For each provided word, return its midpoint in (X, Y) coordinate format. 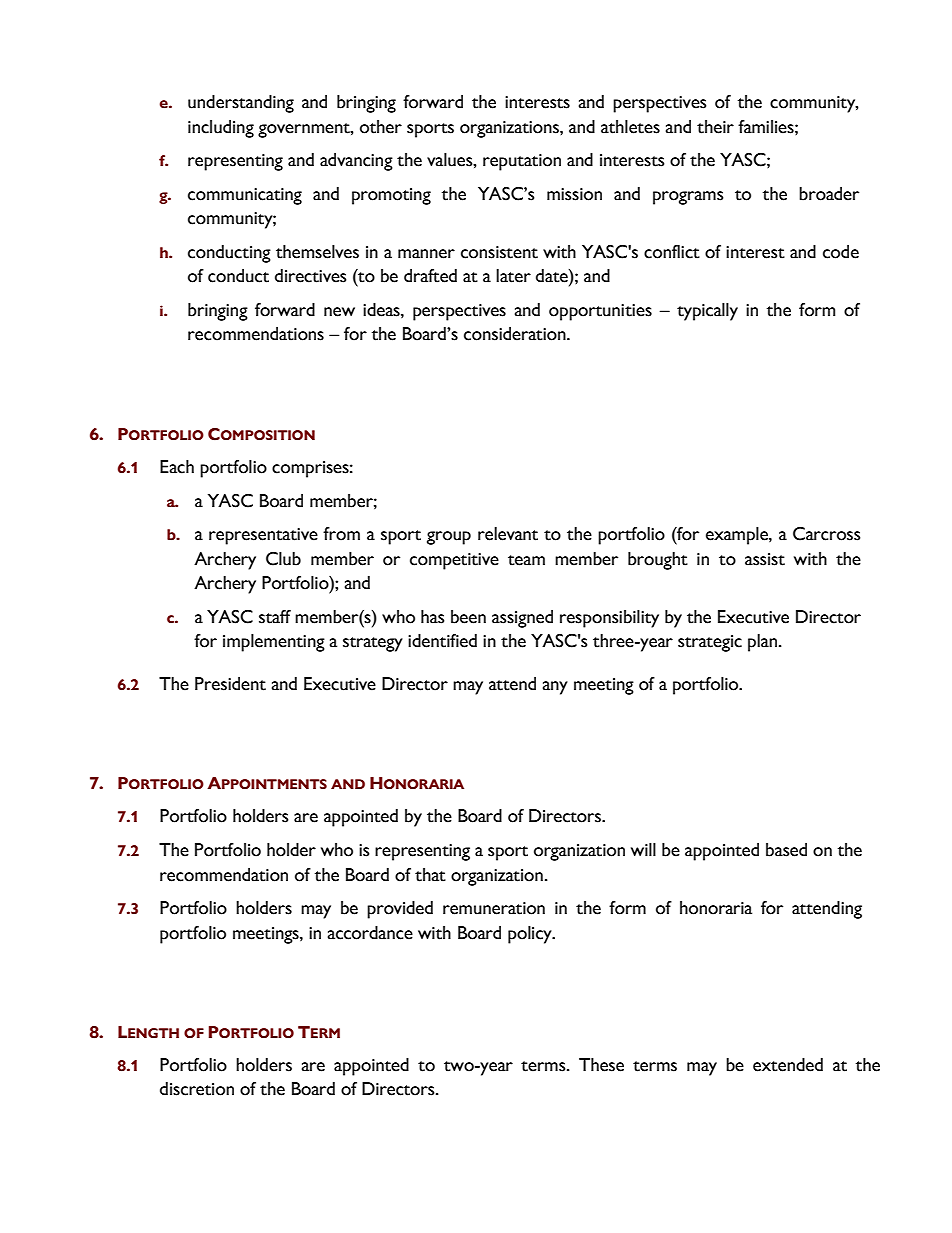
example (738, 536)
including (221, 129)
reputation (522, 162)
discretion (197, 1089)
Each (177, 467)
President (230, 684)
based (786, 850)
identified (442, 641)
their (715, 127)
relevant (508, 534)
